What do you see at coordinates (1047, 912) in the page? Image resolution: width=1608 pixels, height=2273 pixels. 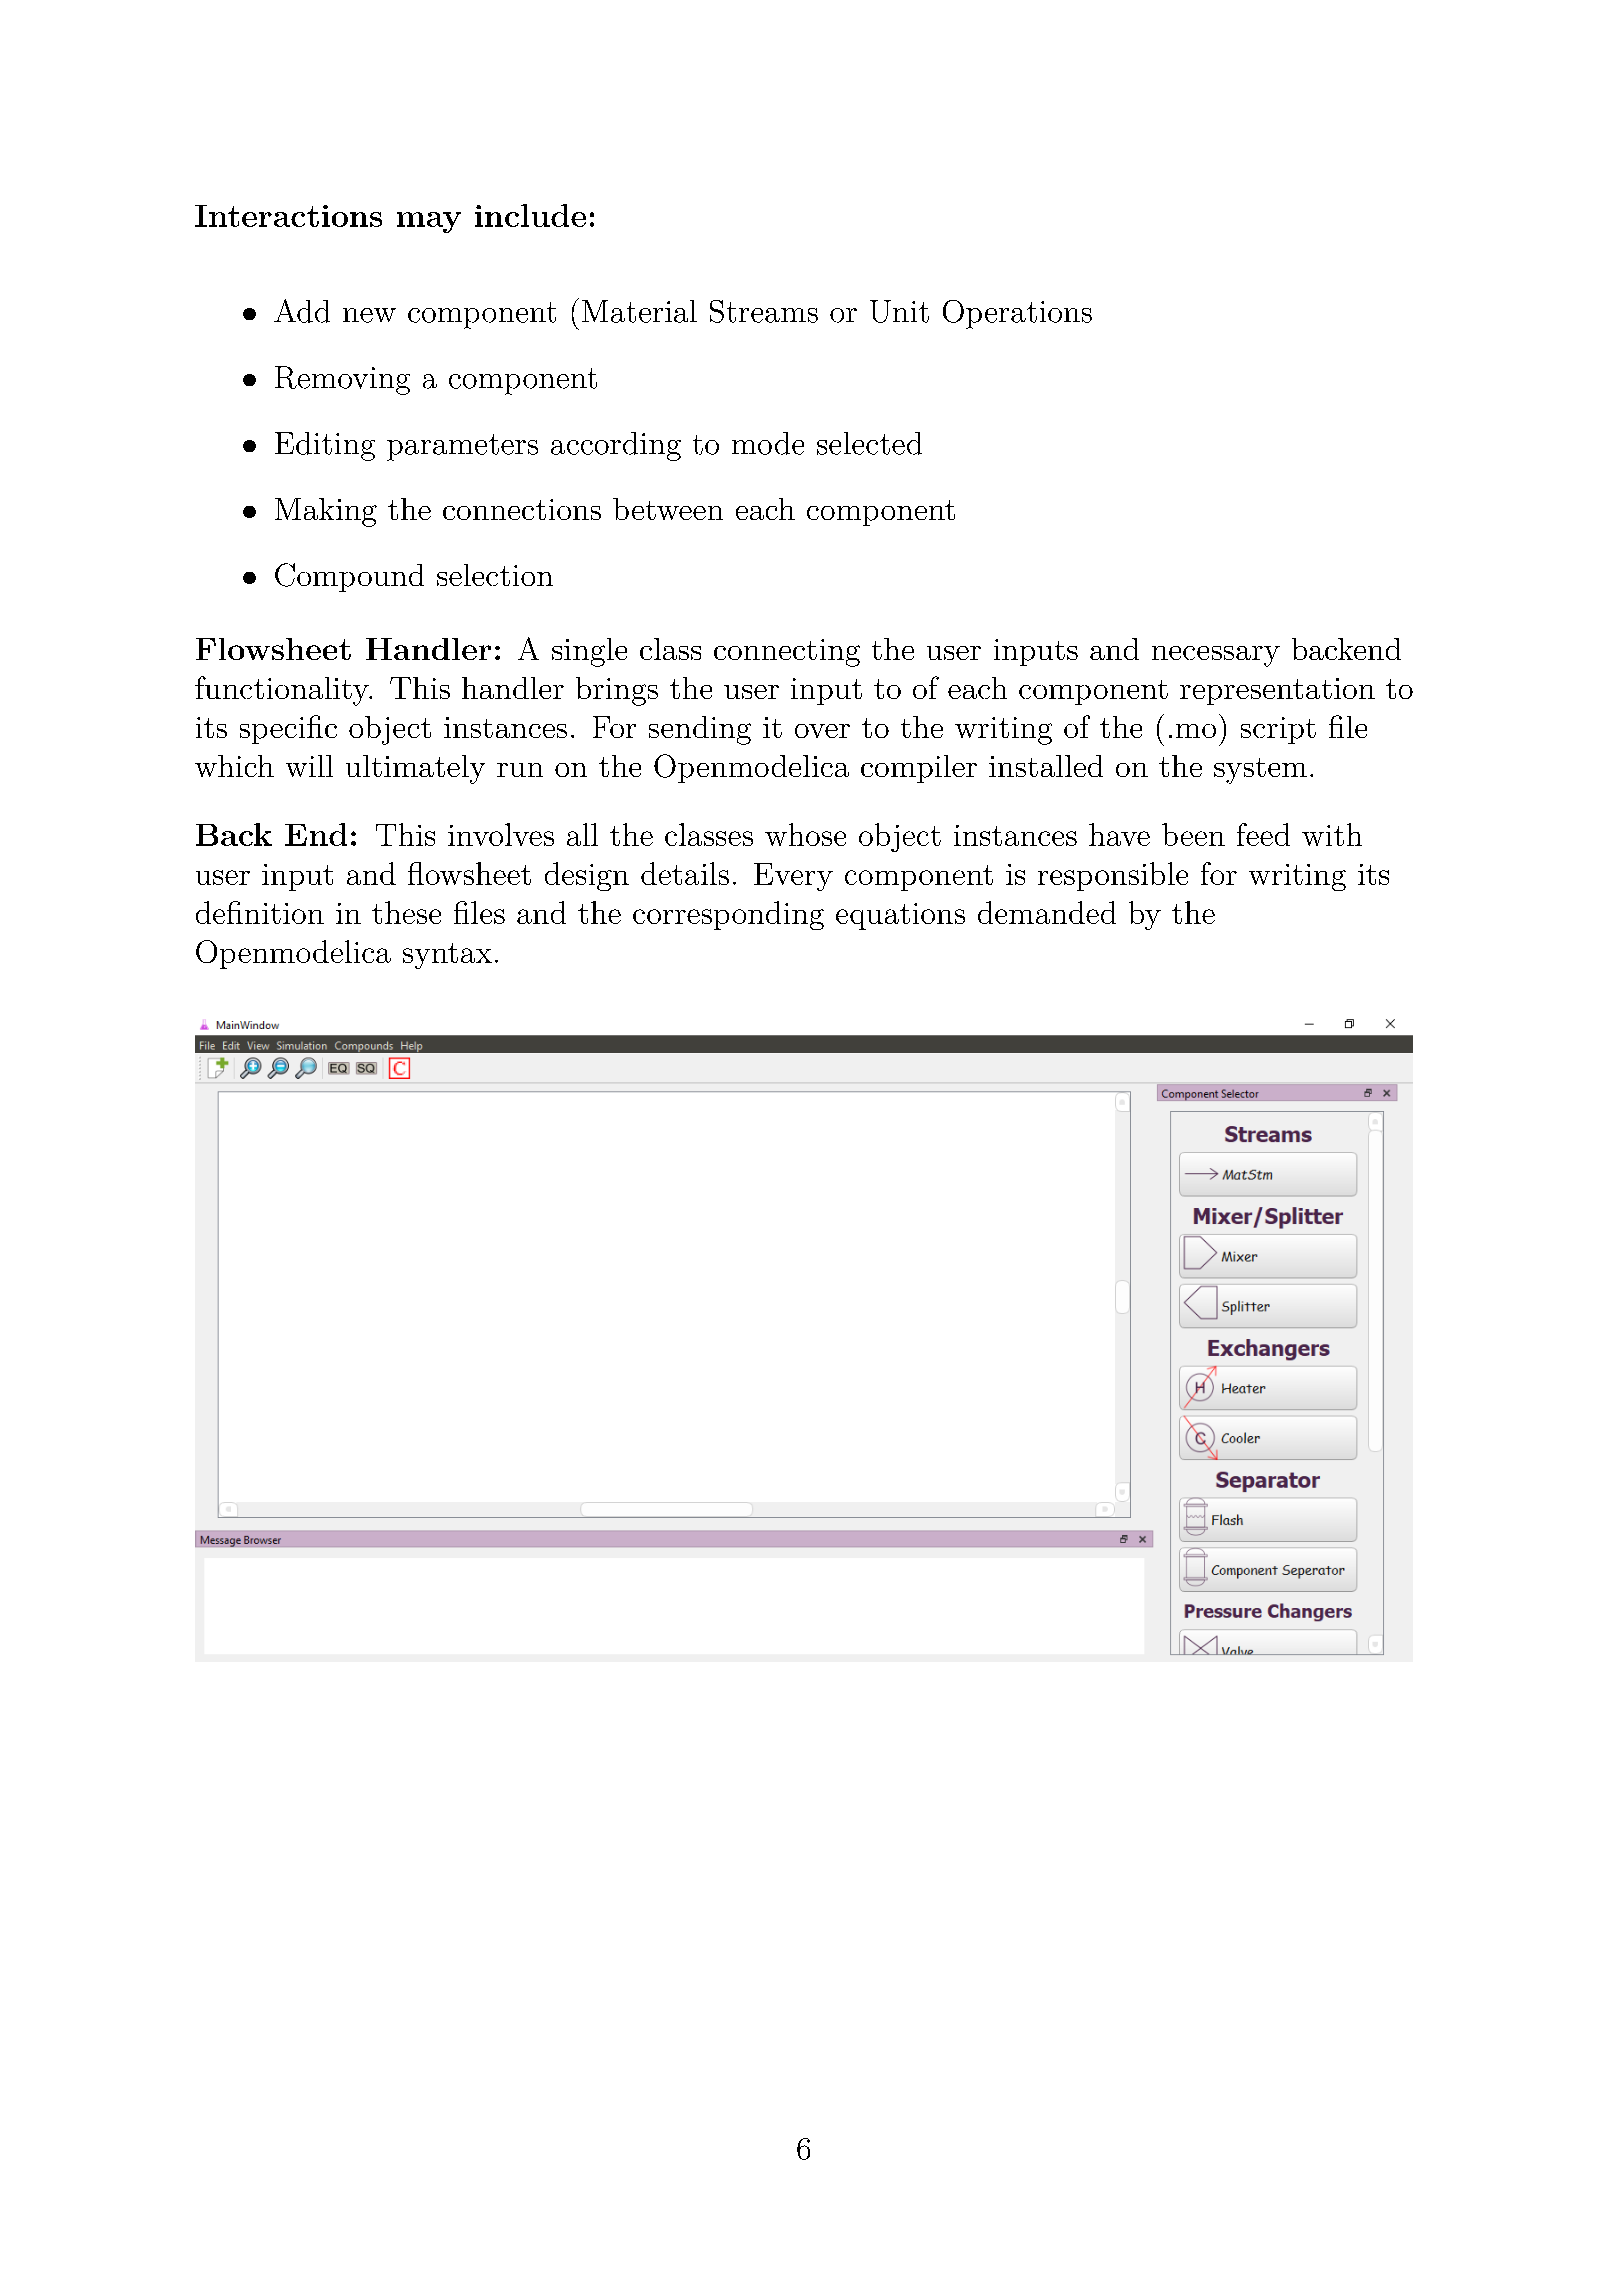 I see `demanded` at bounding box center [1047, 912].
